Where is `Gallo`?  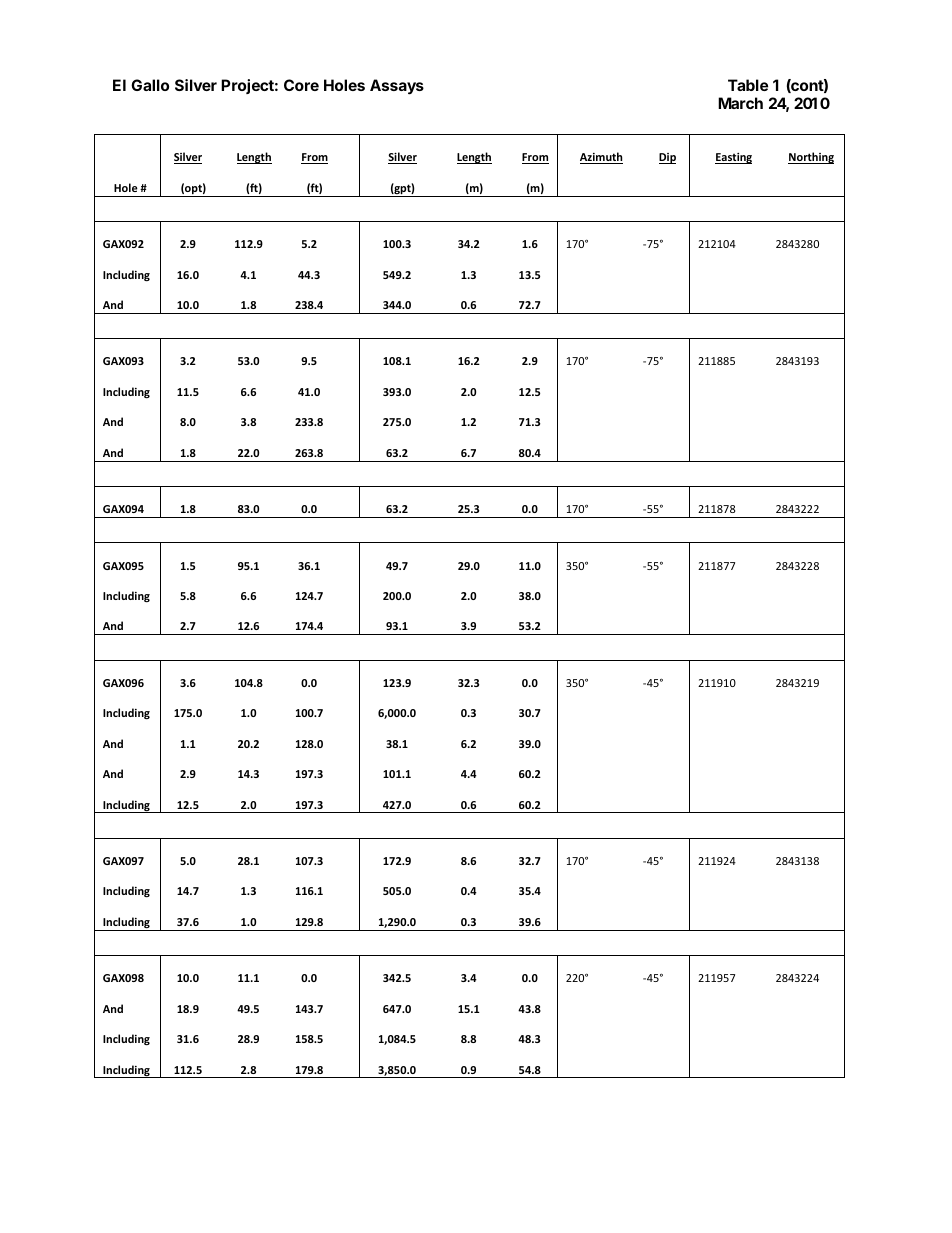 Gallo is located at coordinates (150, 85).
